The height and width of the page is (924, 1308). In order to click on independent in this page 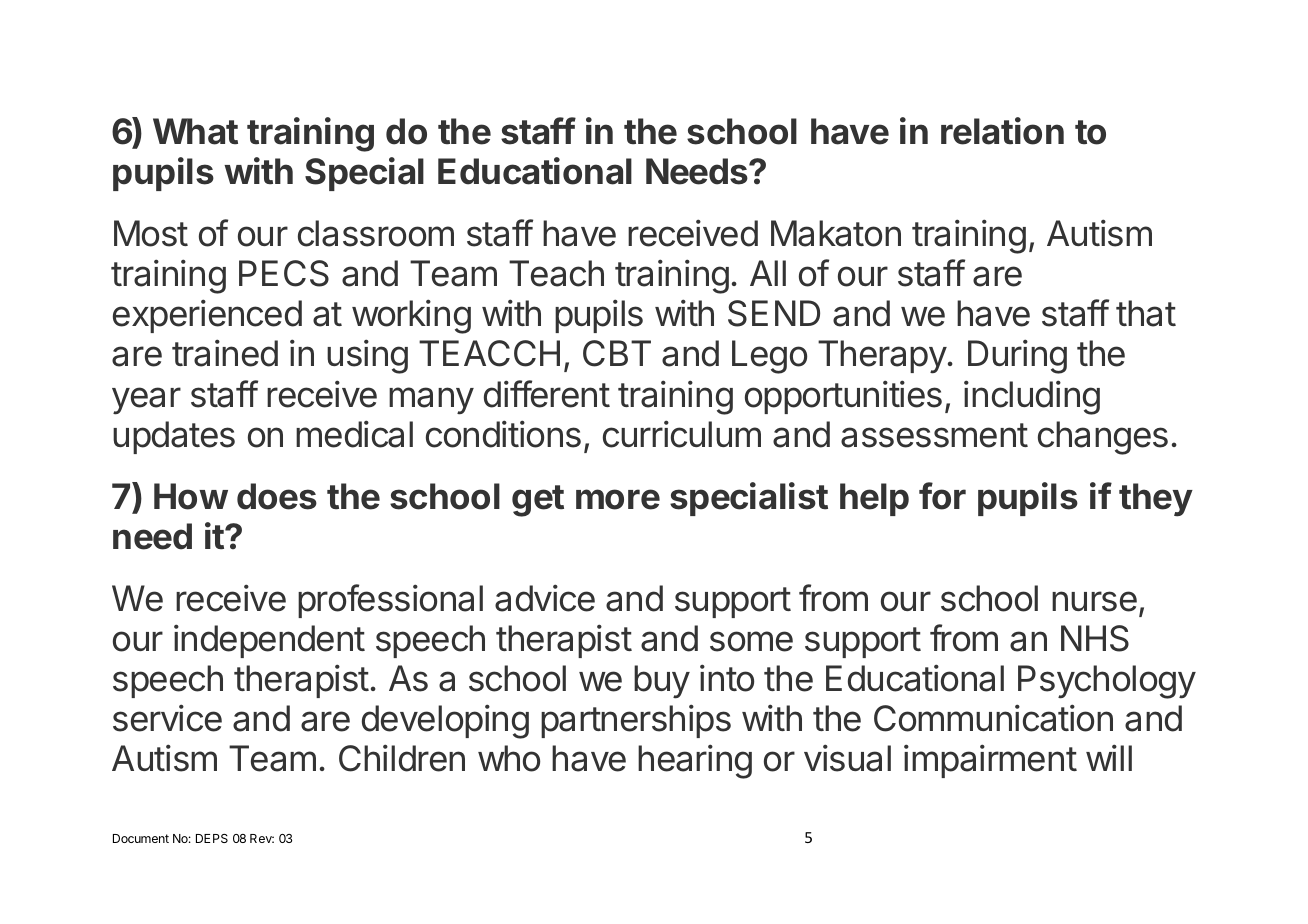, I will do `click(269, 641)`.
